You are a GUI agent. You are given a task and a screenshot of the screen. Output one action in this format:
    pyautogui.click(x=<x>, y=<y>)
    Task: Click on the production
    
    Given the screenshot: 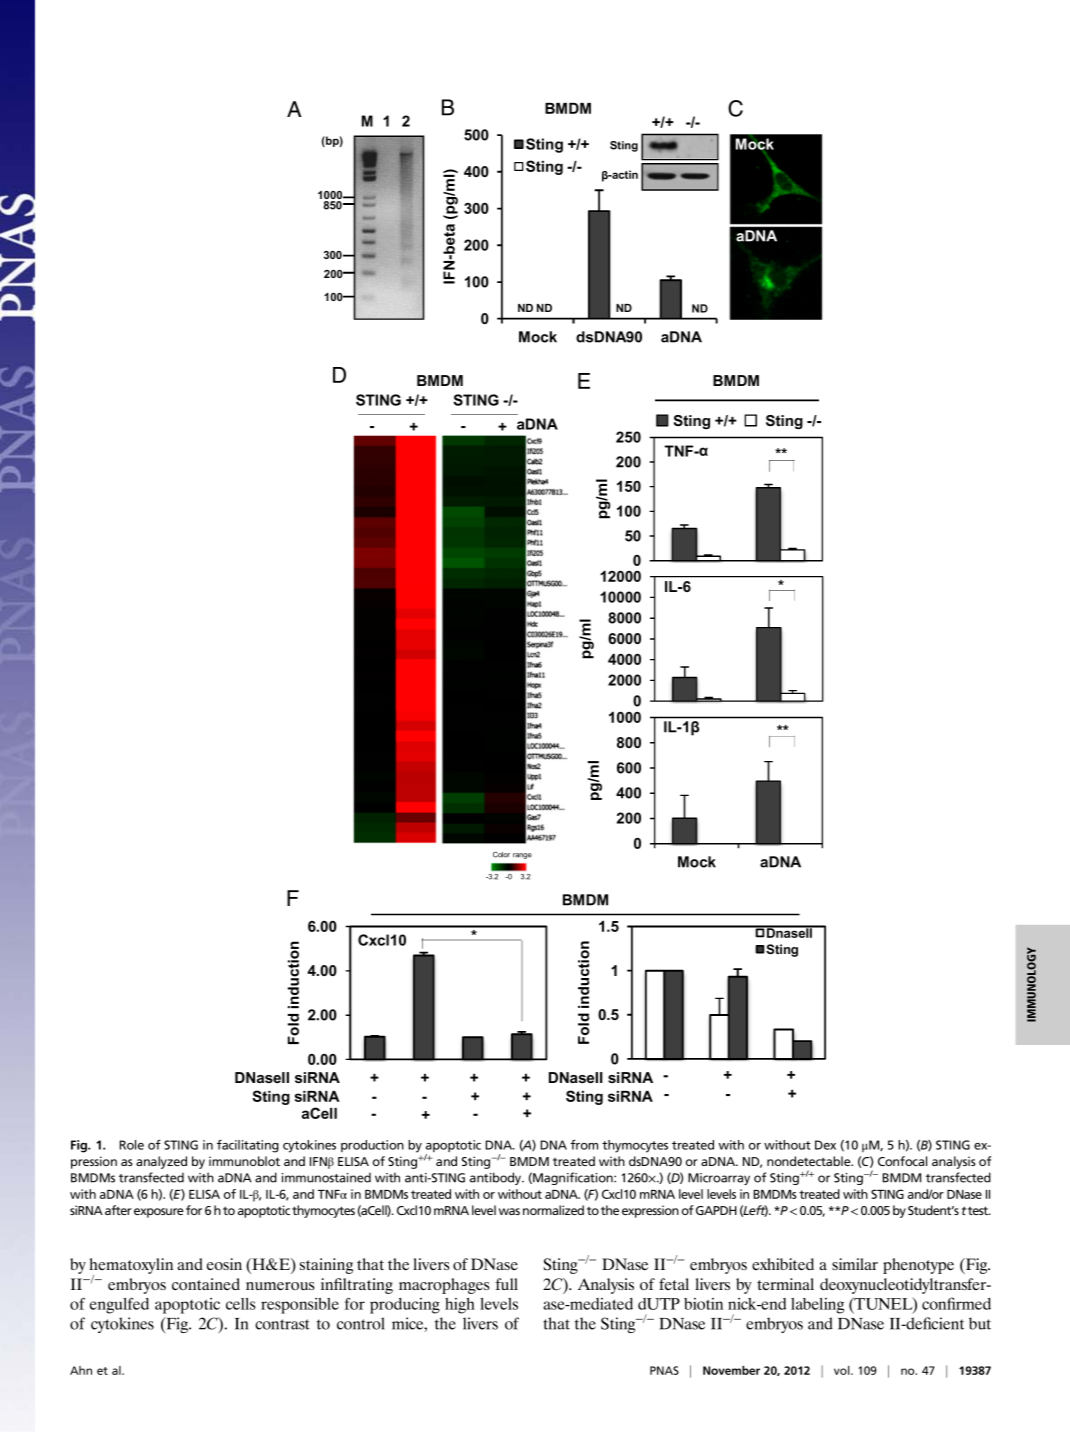 What is the action you would take?
    pyautogui.click(x=372, y=1146)
